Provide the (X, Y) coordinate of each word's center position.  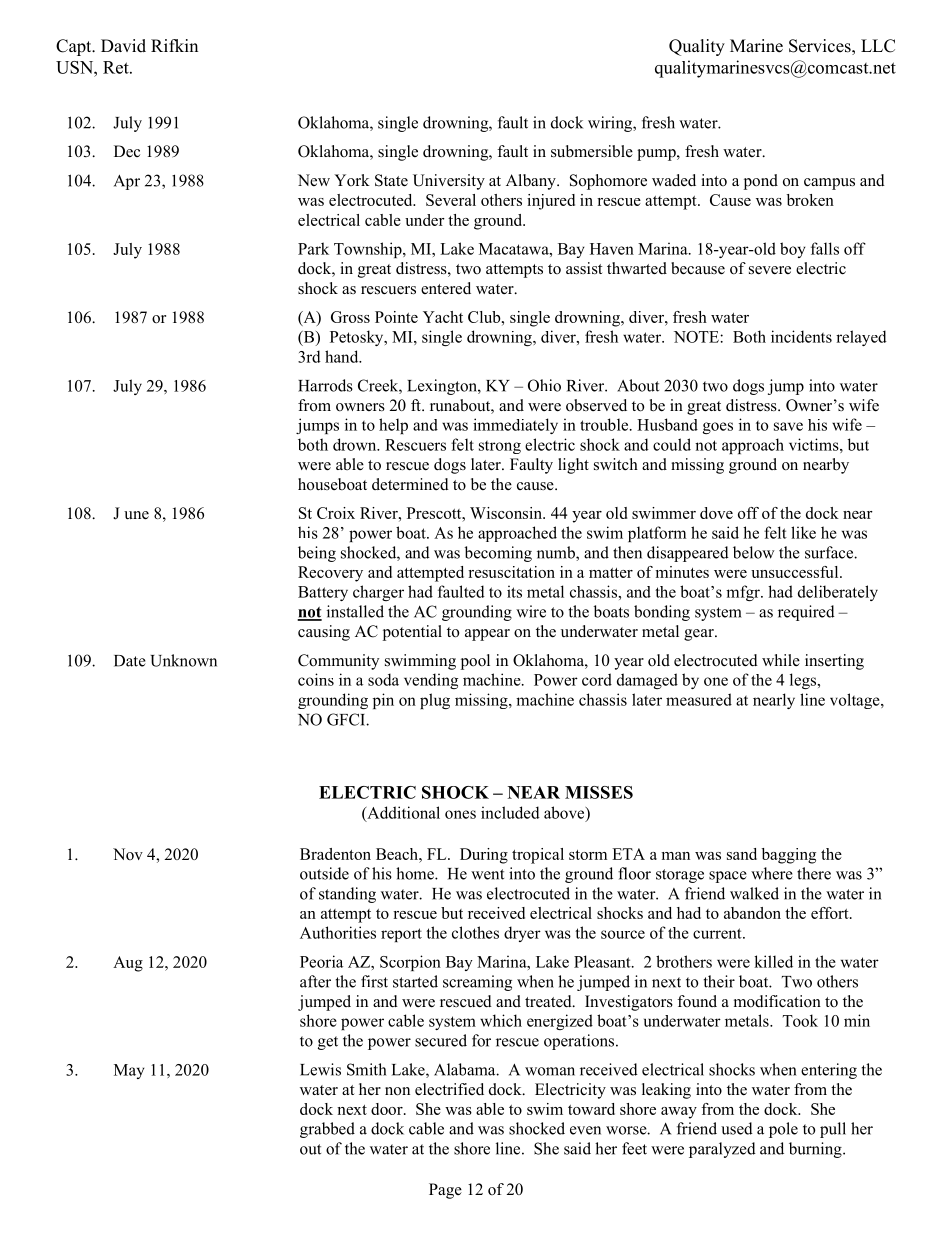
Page (445, 1191)
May (129, 1071)
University (449, 182)
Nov (128, 854)
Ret (117, 67)
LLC (878, 46)
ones (460, 814)
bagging (789, 856)
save (788, 426)
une (136, 515)
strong (500, 447)
